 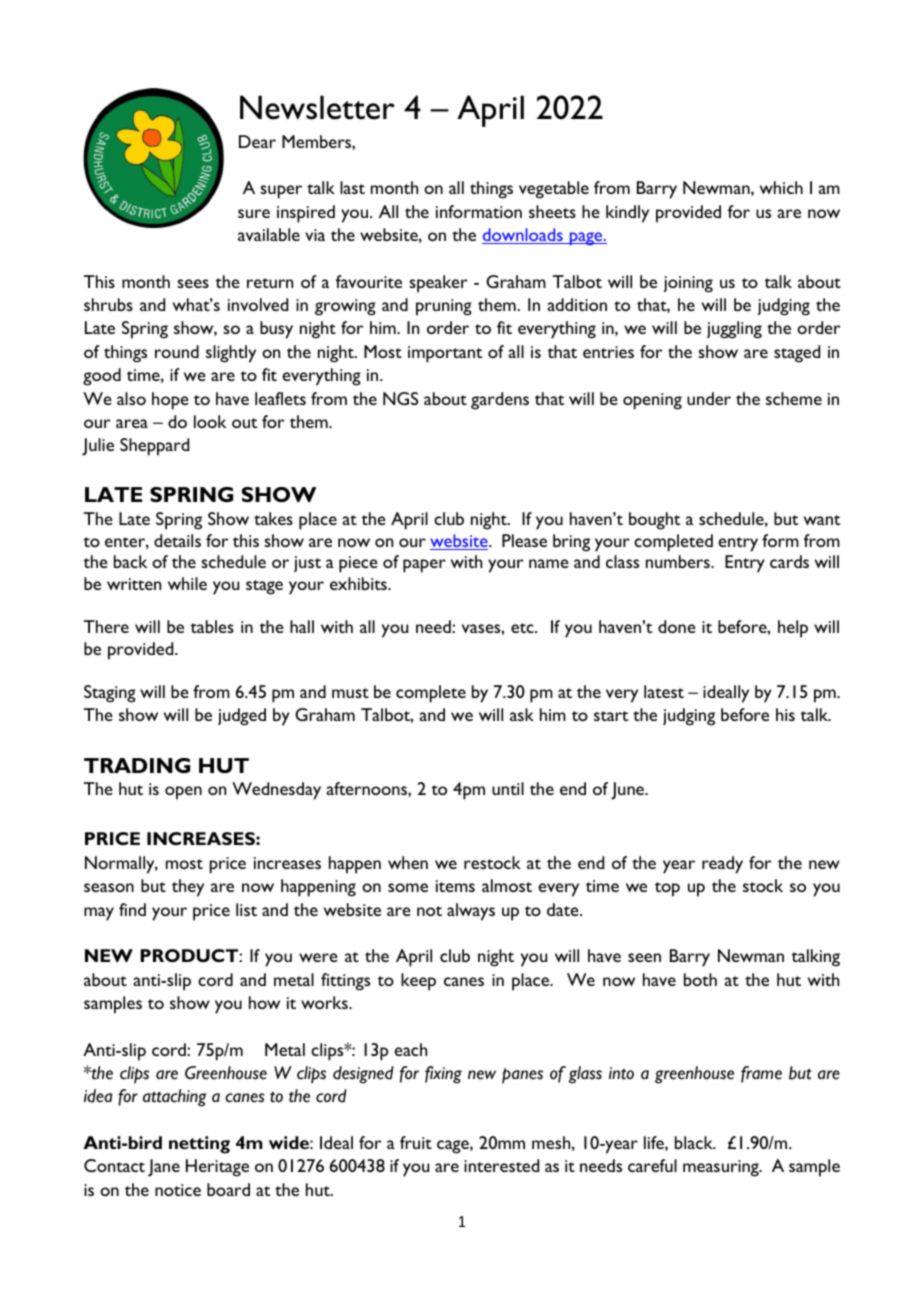 What do you see at coordinates (793, 629) in the page?
I see `help` at bounding box center [793, 629].
